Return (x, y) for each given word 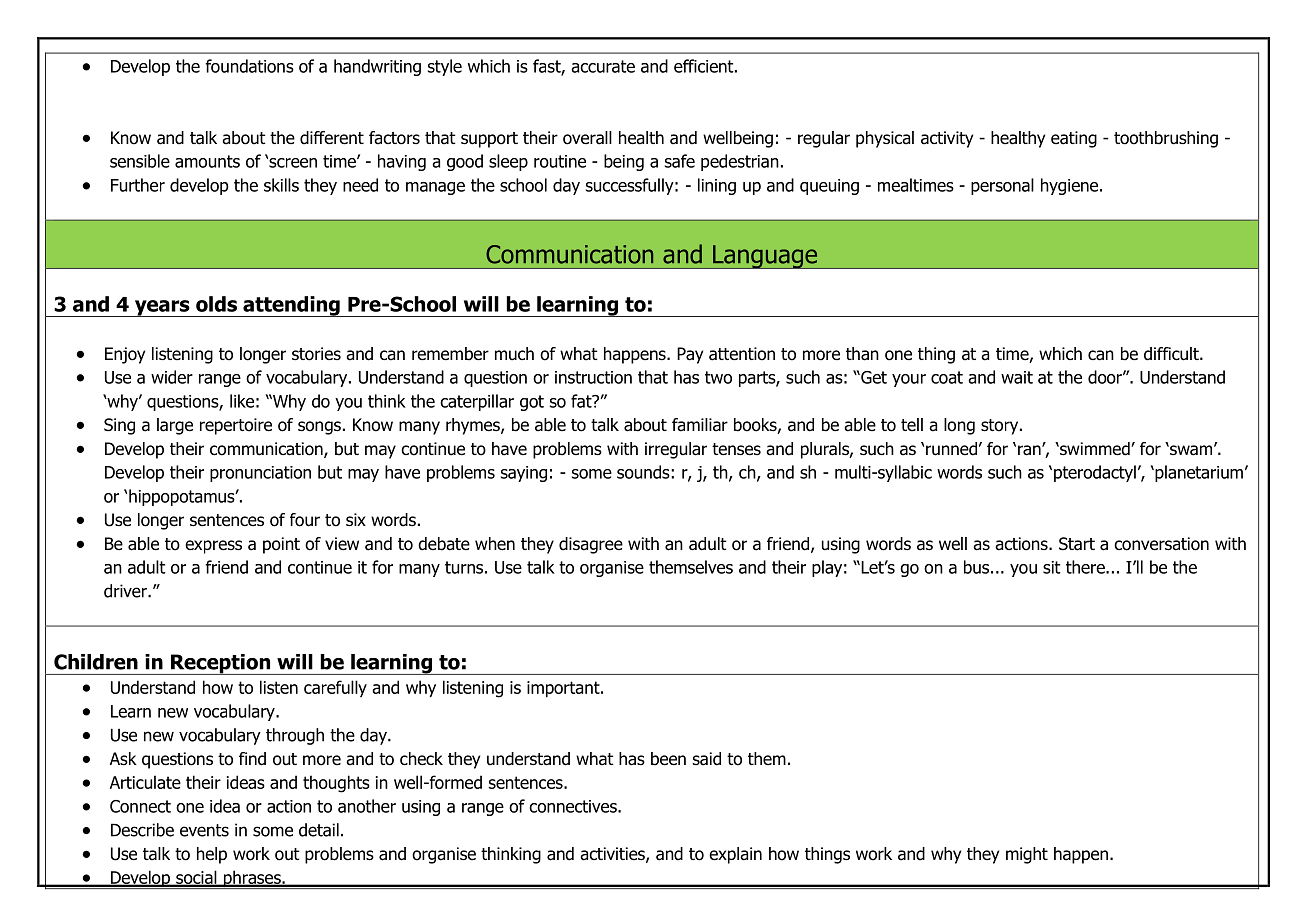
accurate (603, 66)
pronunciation (260, 474)
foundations (249, 66)
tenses (736, 449)
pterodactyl (1095, 473)
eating (1074, 139)
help (212, 855)
